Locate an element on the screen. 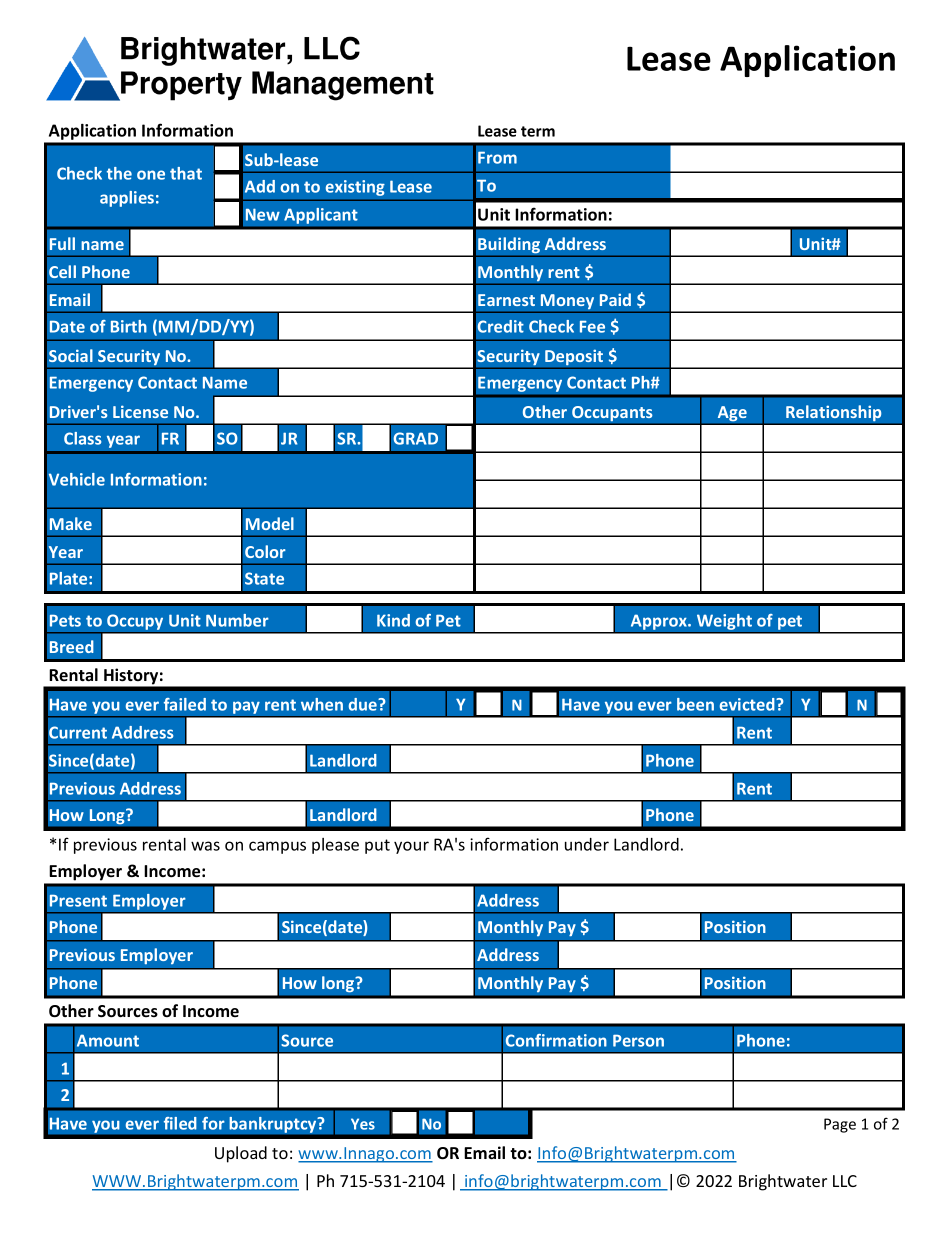 The image size is (952, 1233). that is located at coordinates (186, 173).
